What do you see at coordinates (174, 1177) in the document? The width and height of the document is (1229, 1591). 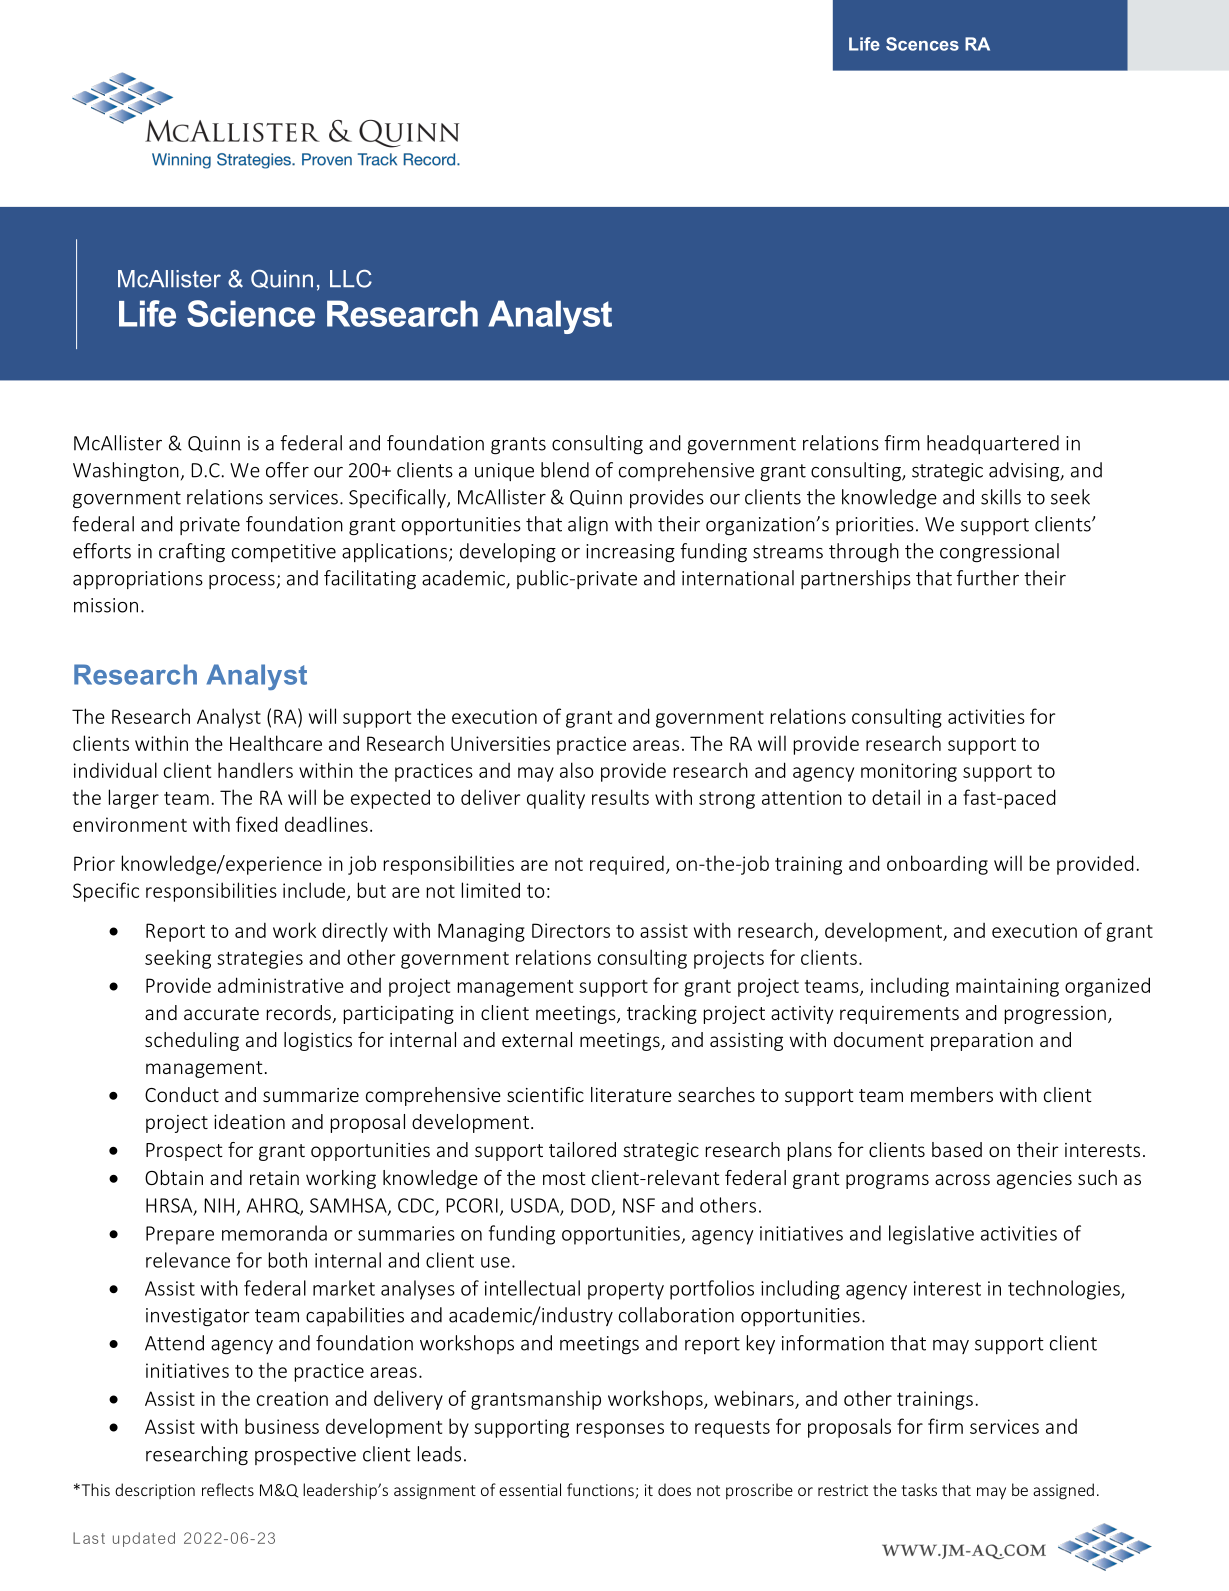 I see `Obtain` at bounding box center [174, 1177].
